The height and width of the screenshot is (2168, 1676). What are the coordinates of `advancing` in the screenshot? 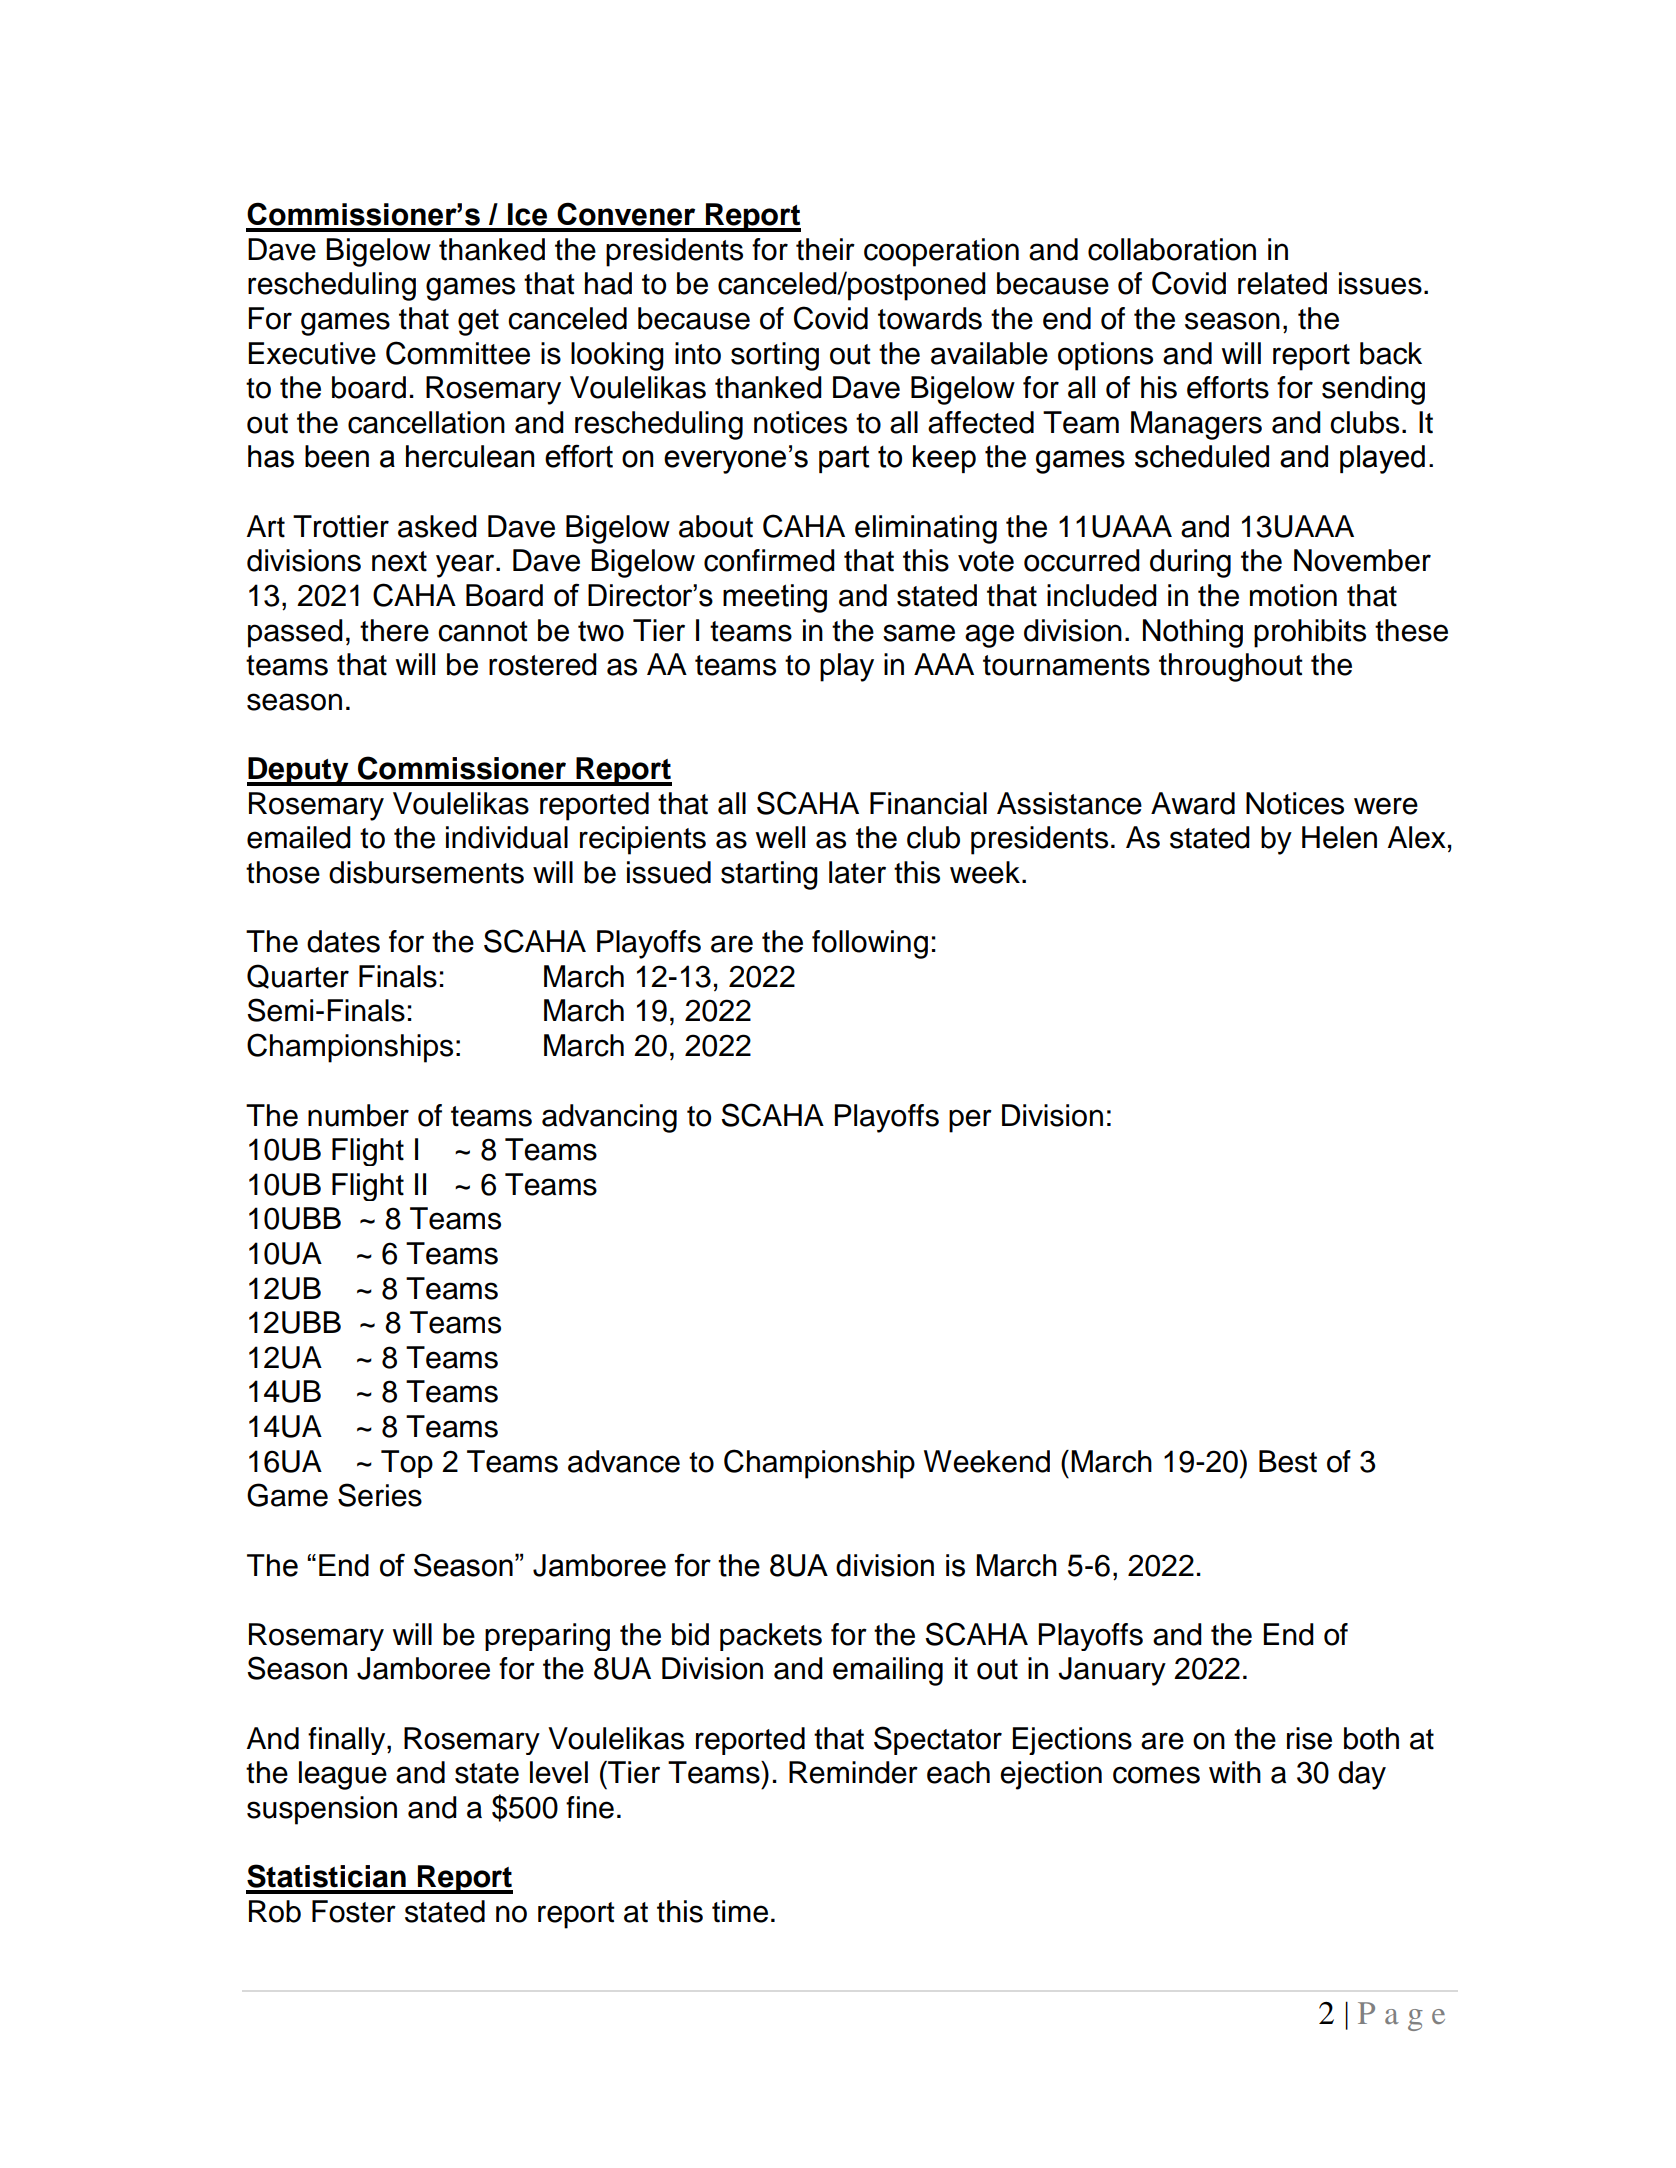 It's located at (609, 1118).
